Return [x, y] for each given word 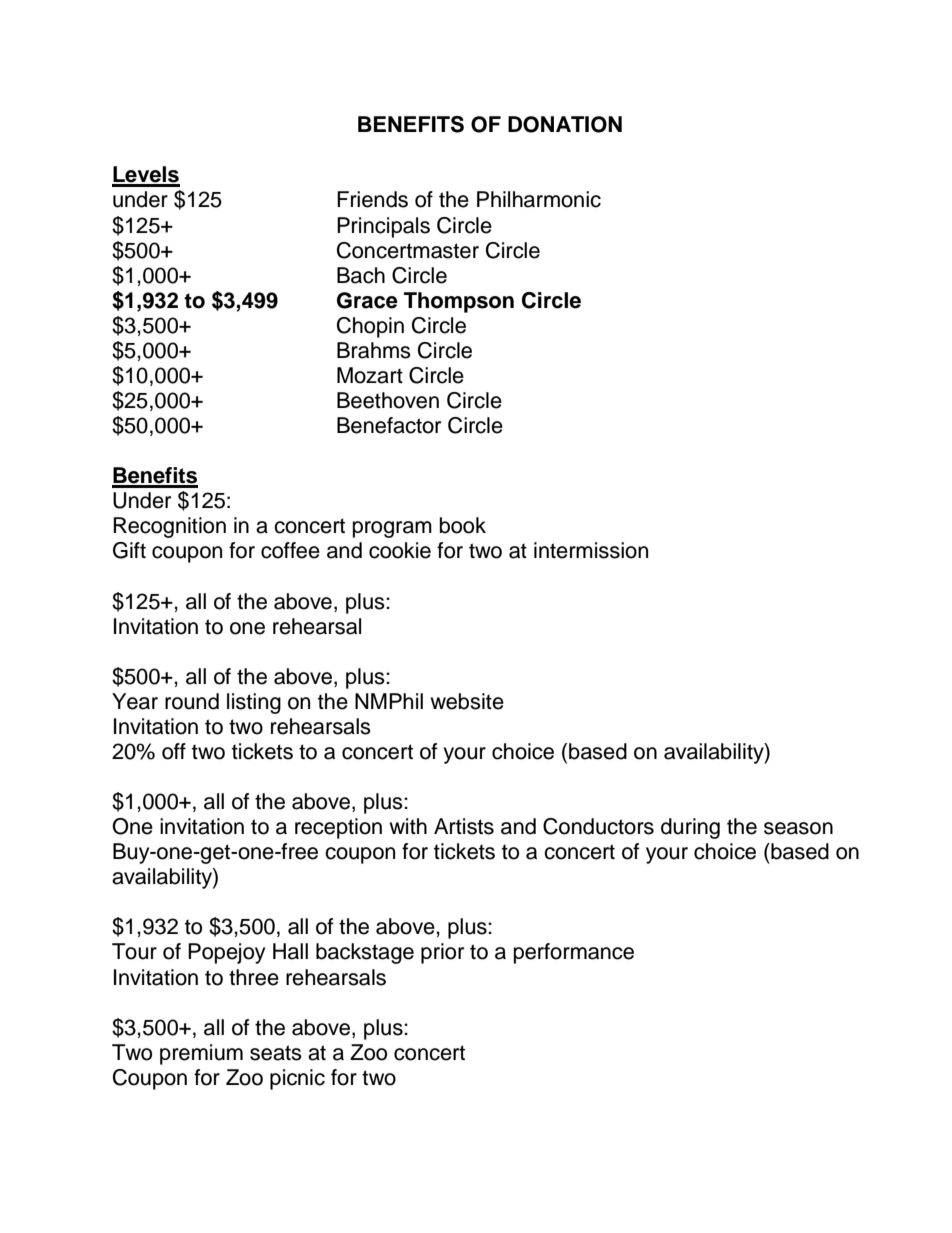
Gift [129, 550]
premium [201, 1054]
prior [442, 953]
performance [574, 953]
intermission [591, 550]
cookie [400, 550]
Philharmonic [539, 199]
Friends [372, 199]
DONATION [565, 124]
